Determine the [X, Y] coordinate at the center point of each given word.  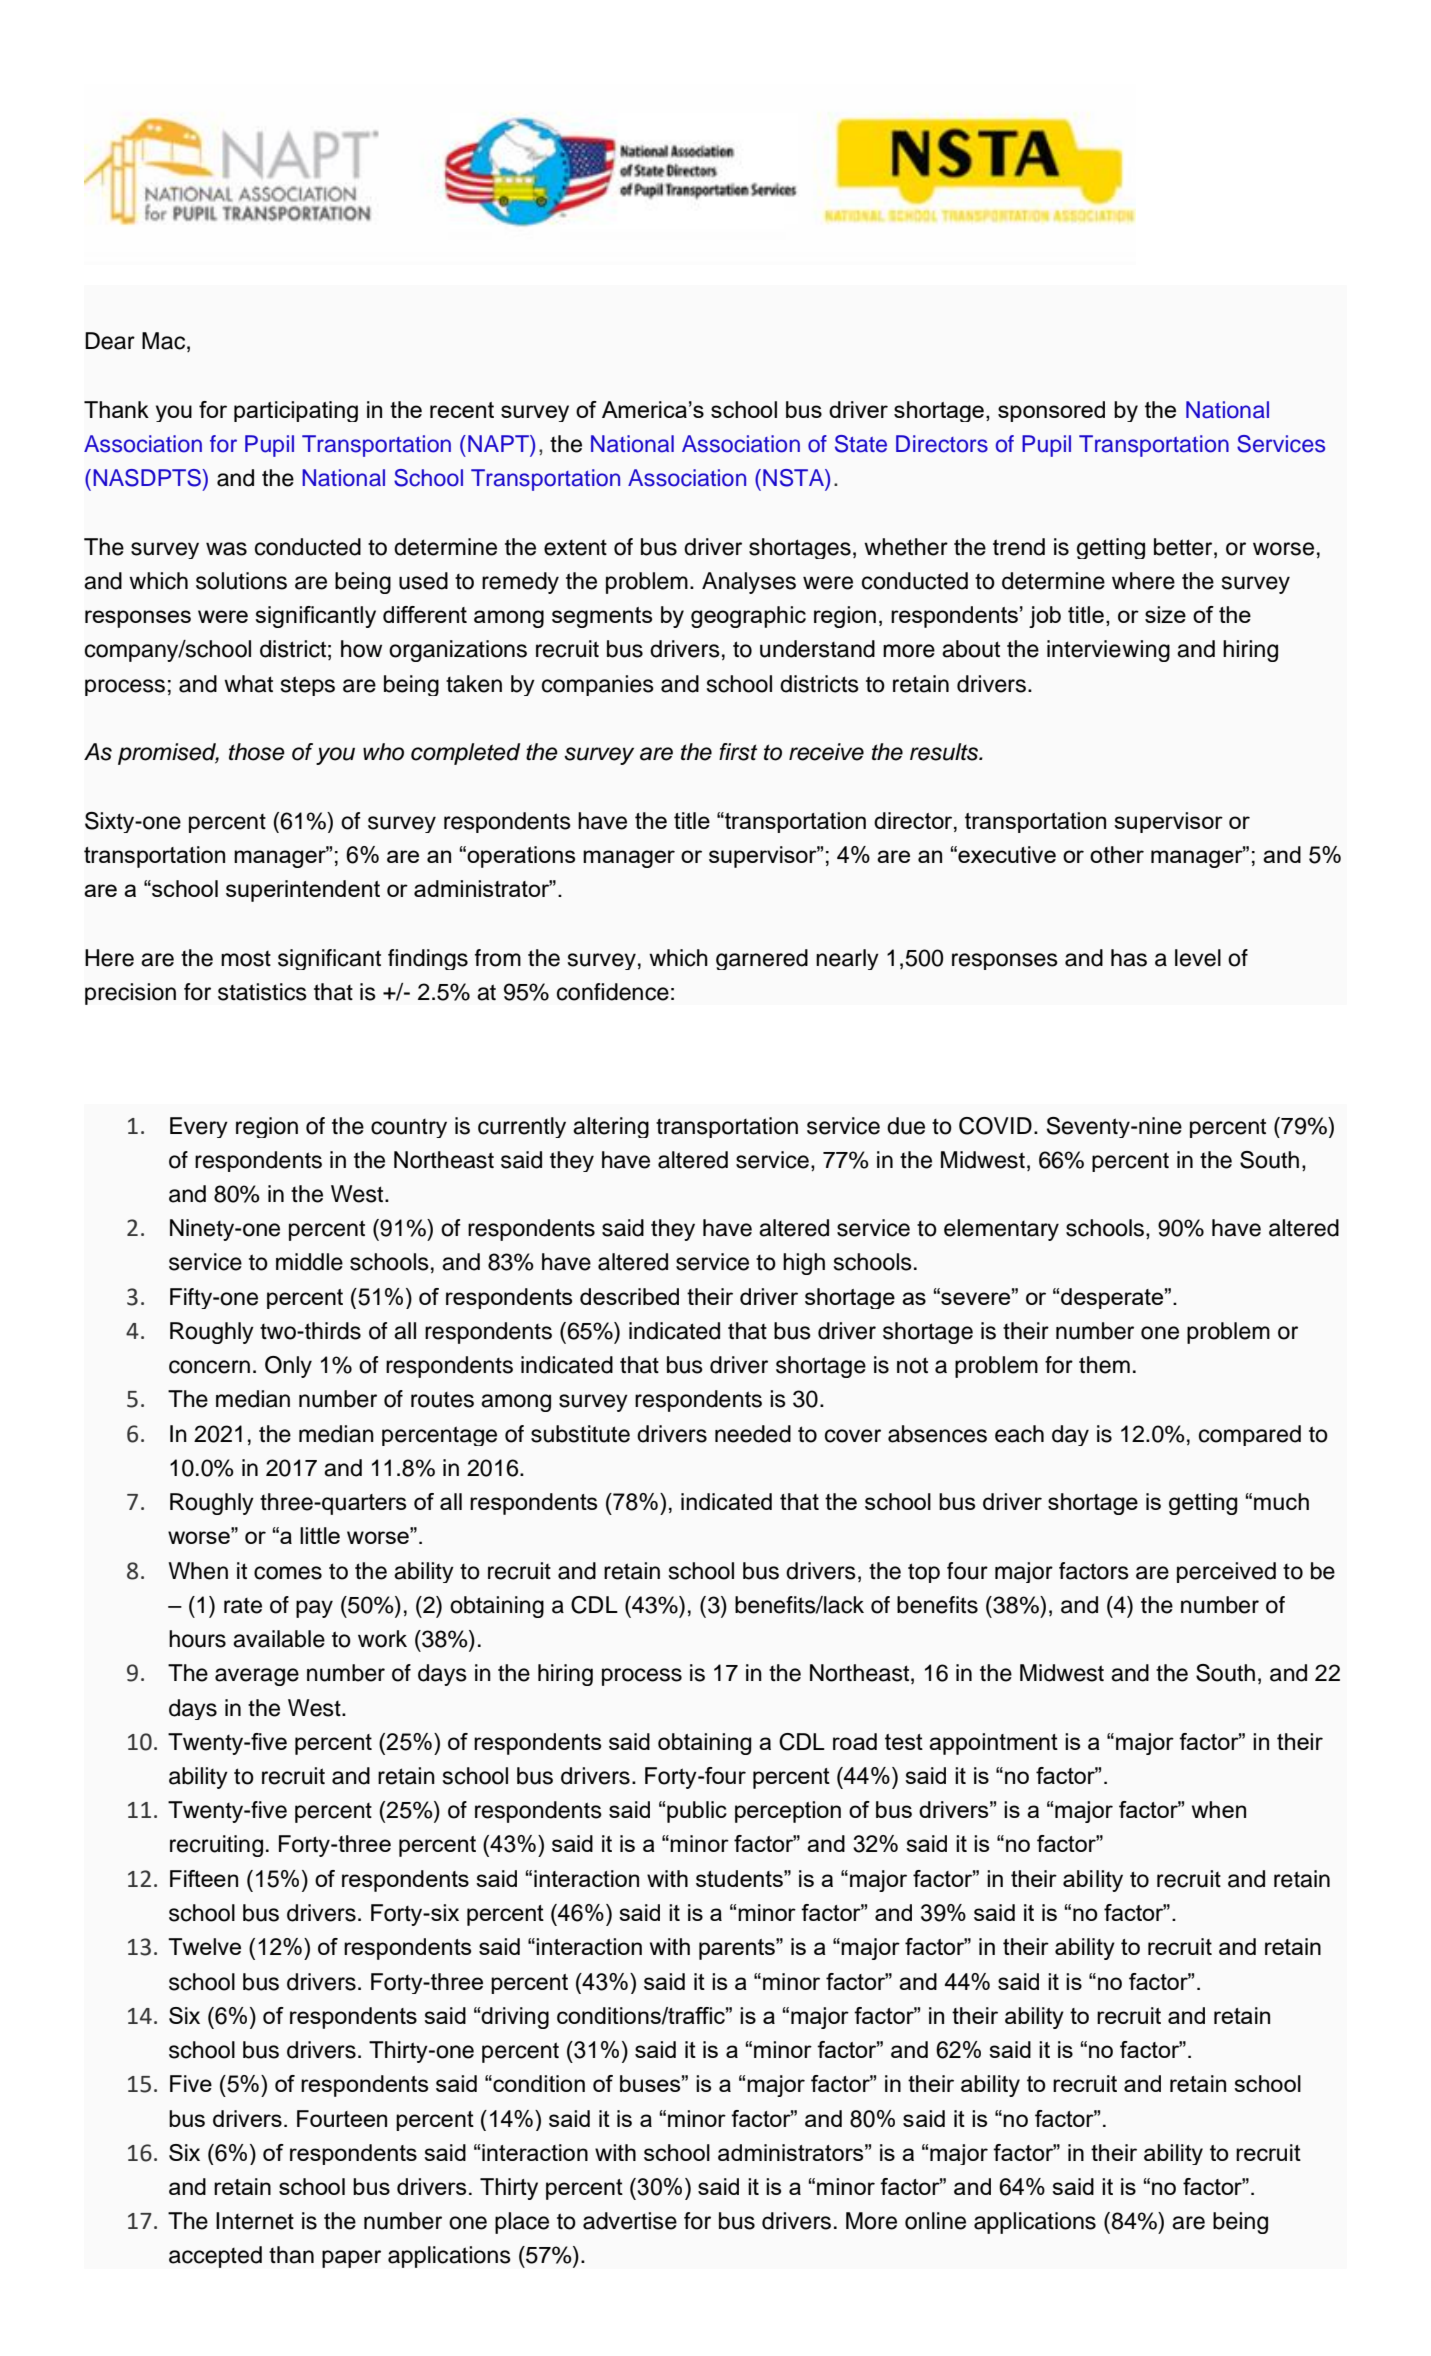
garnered [762, 959]
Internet [255, 2221]
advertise [630, 2221]
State [861, 444]
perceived [1226, 1572]
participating [296, 411]
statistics [262, 992]
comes [288, 1573]
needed [753, 1434]
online [935, 2221]
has [1129, 958]
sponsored [1051, 411]
